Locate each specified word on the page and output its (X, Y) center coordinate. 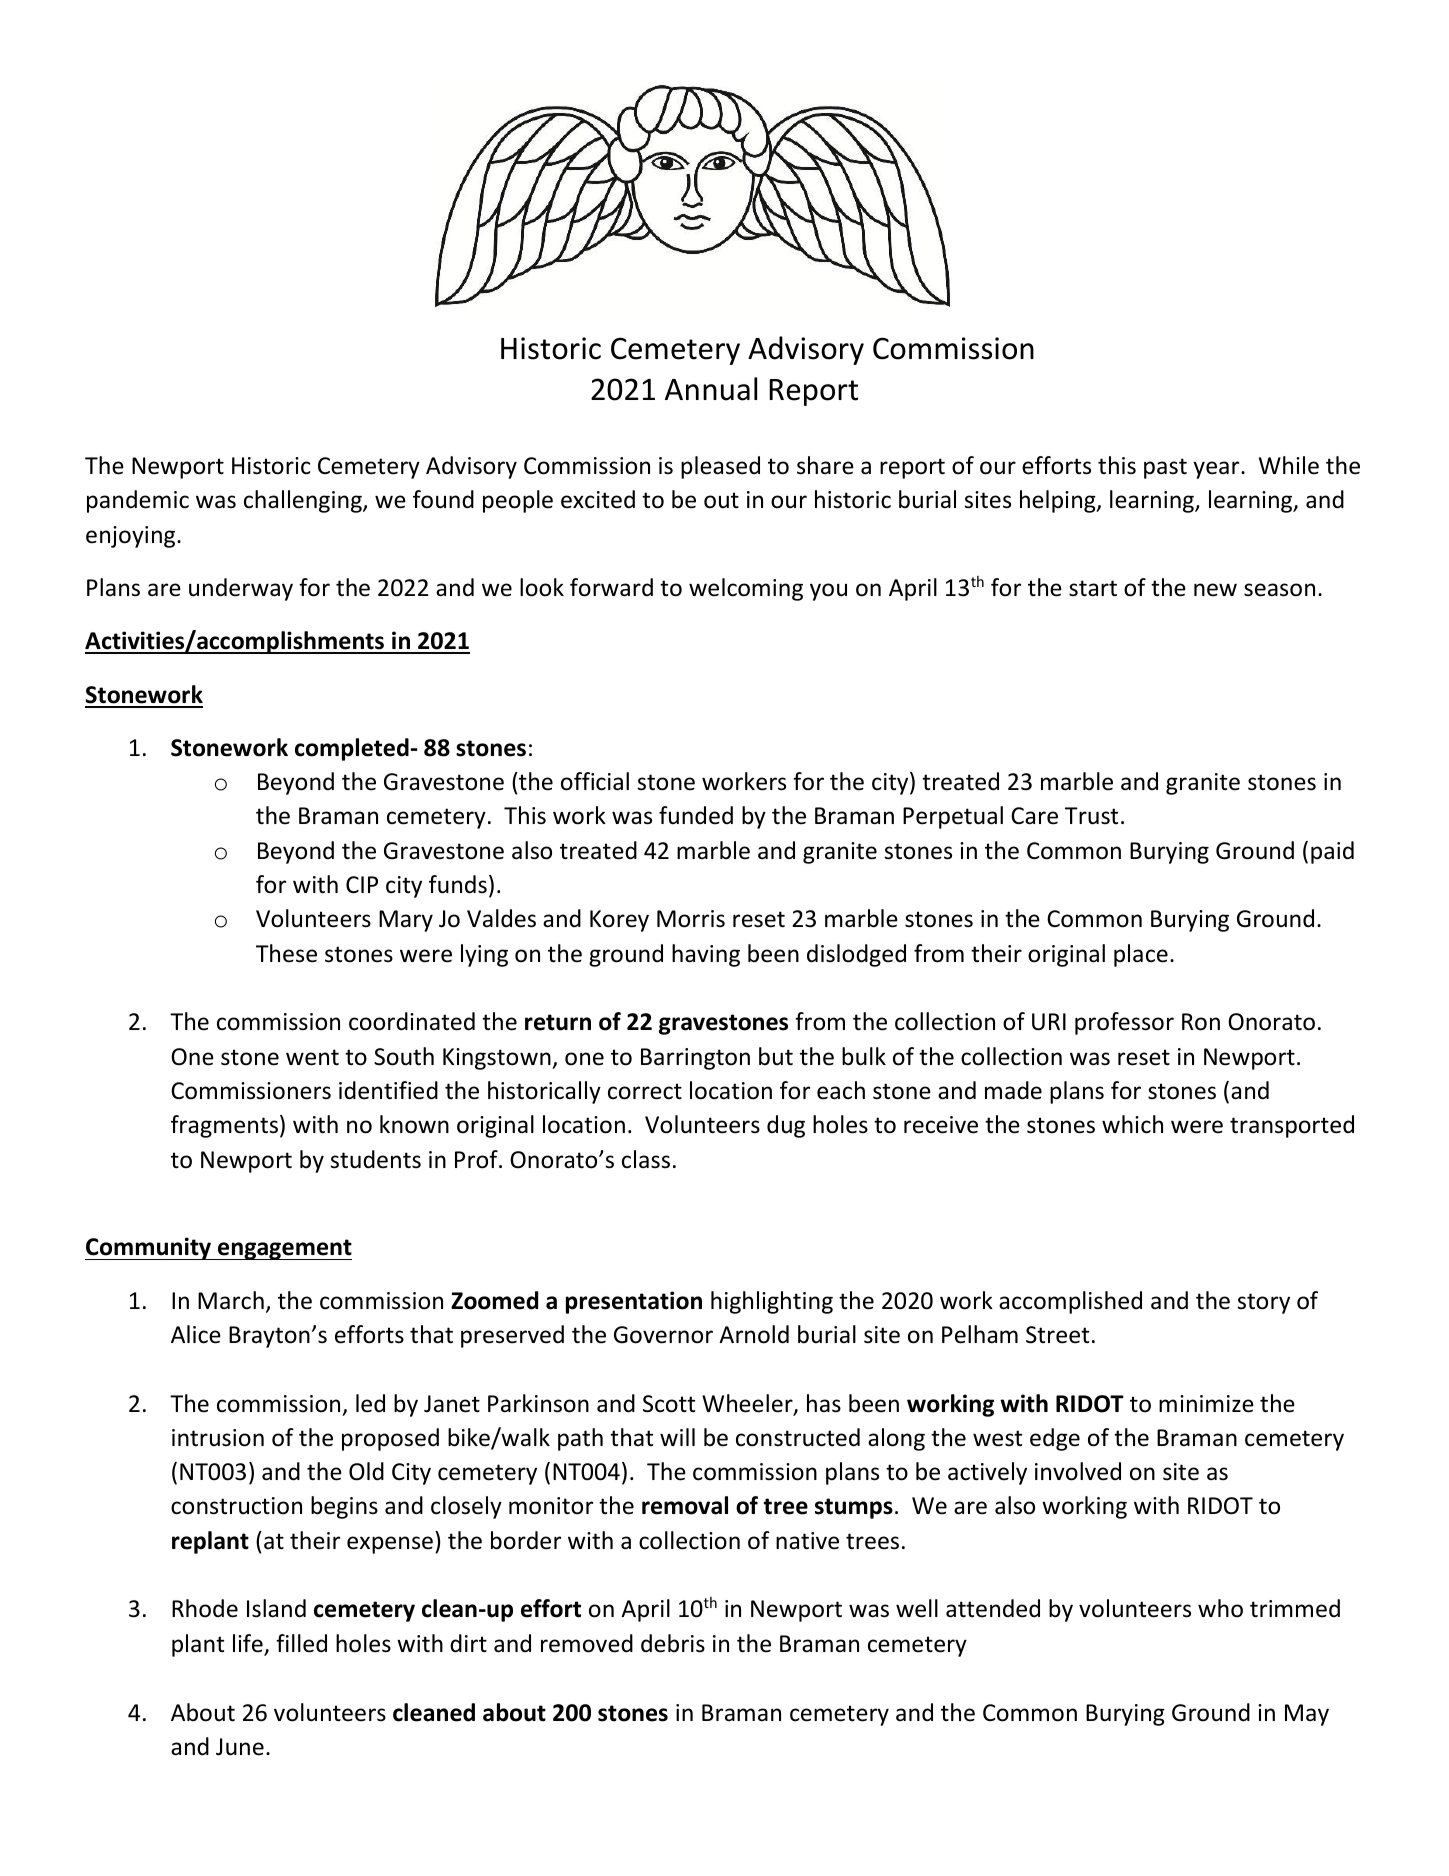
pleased (720, 467)
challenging (304, 501)
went (312, 1057)
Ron (1201, 1022)
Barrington (695, 1059)
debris (673, 1643)
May (1307, 1715)
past (1165, 468)
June (240, 1747)
